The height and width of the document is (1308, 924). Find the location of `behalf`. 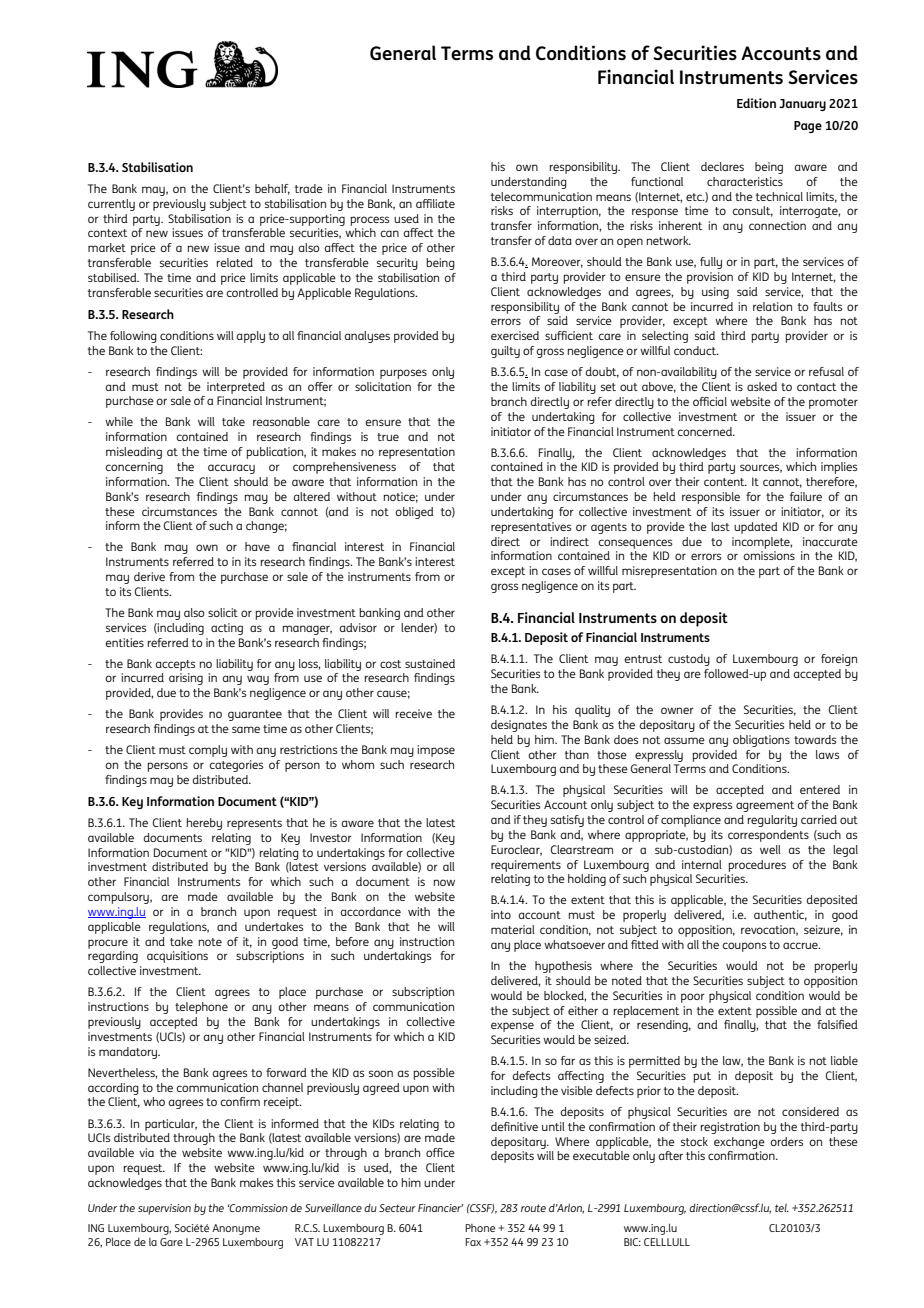

behalf is located at coordinates (272, 189).
